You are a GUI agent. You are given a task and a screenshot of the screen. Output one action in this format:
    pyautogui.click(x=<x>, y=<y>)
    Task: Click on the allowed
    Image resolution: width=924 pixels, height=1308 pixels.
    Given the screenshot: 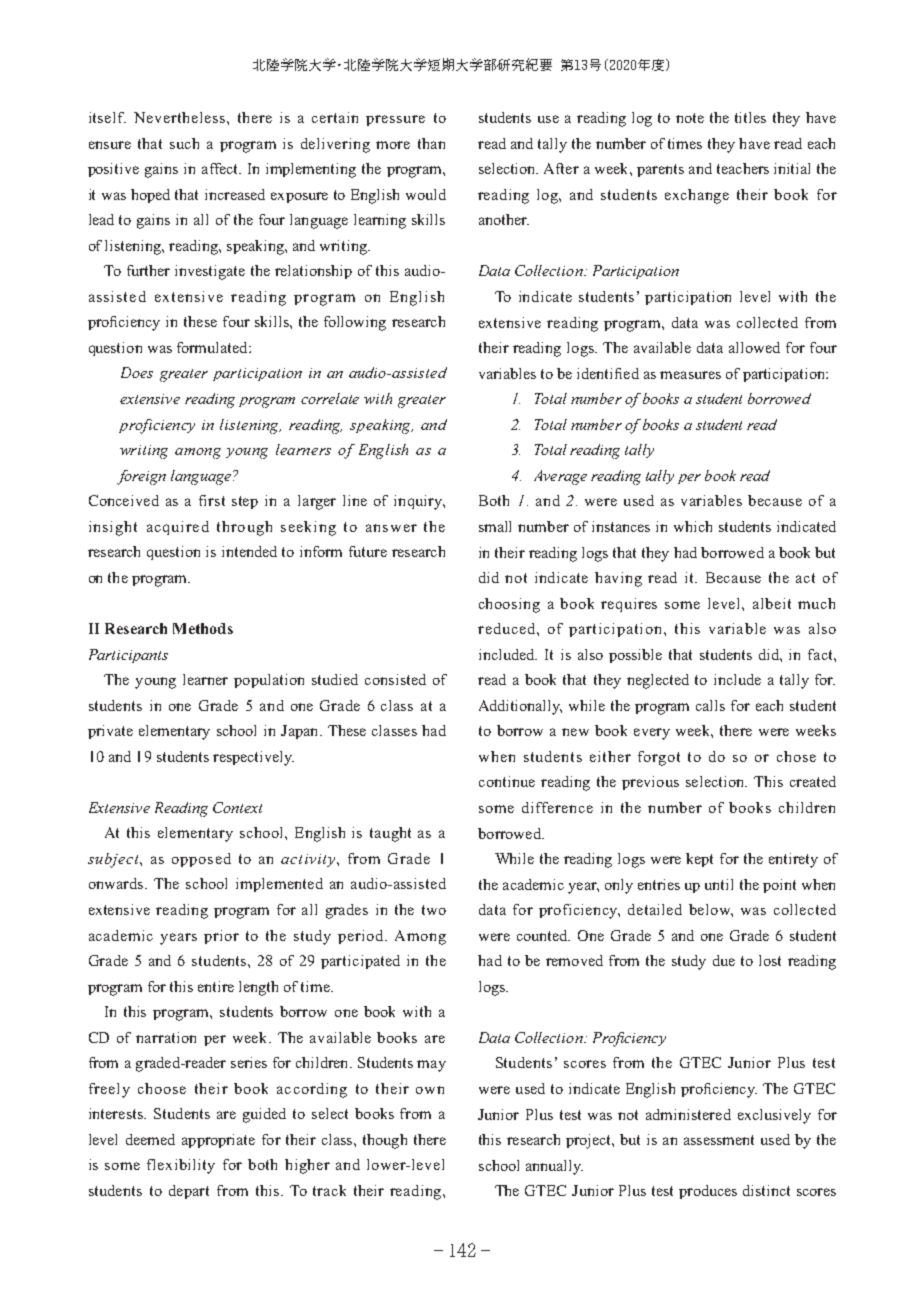 What is the action you would take?
    pyautogui.click(x=754, y=347)
